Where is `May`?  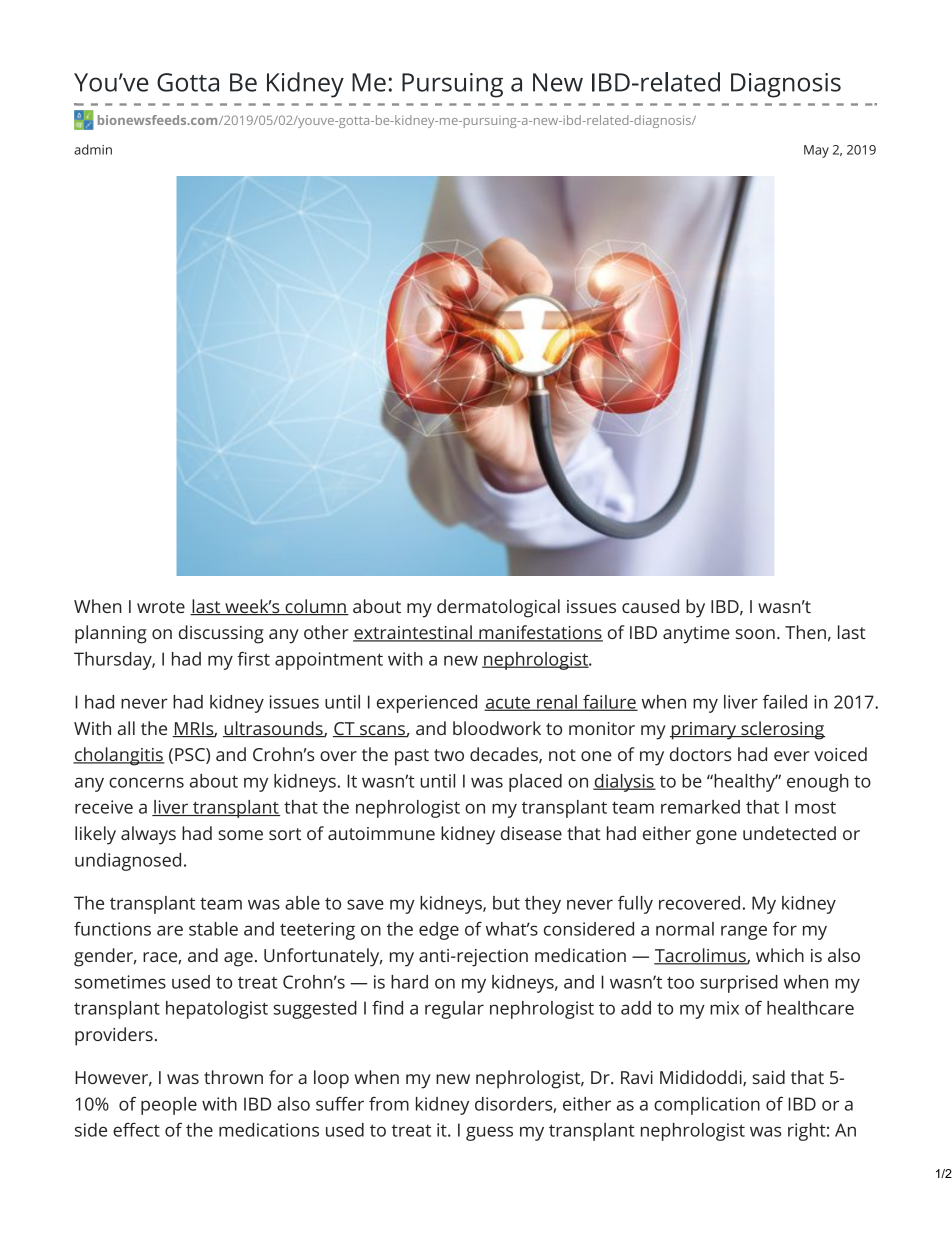
May is located at coordinates (816, 151).
